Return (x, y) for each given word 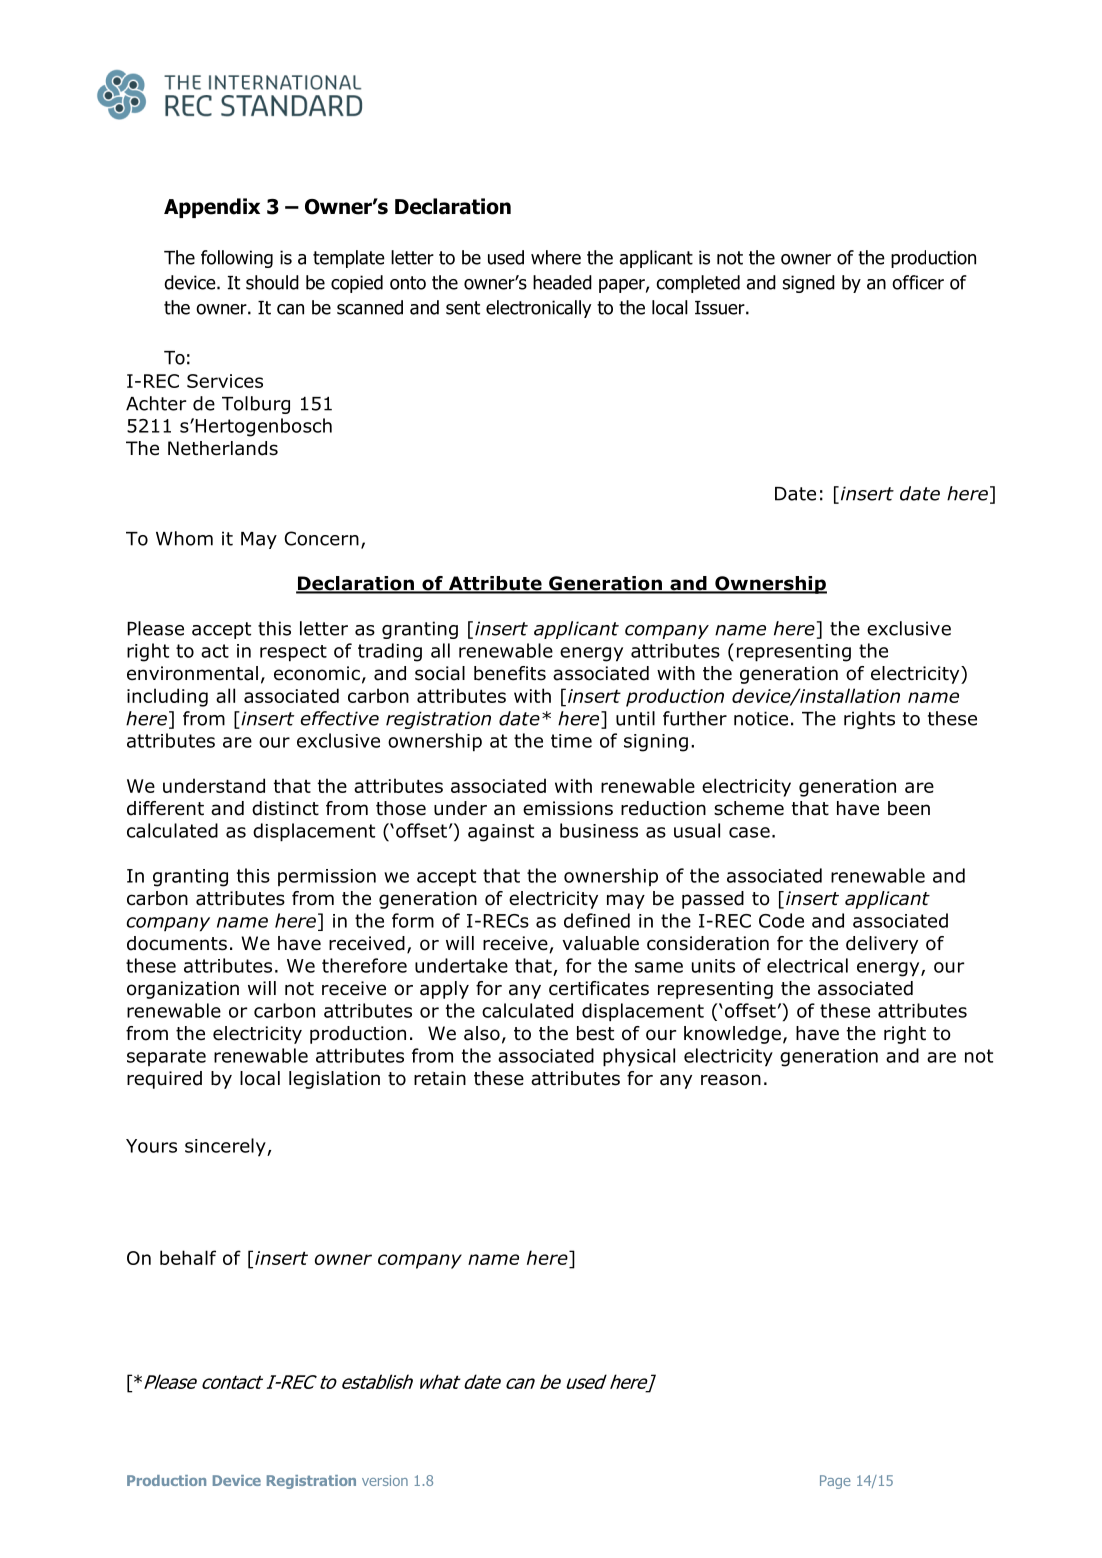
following (237, 259)
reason (731, 1080)
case (749, 832)
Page (835, 1482)
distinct (285, 808)
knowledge (732, 1035)
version (385, 1480)
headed (562, 282)
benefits (510, 673)
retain (440, 1078)
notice (761, 718)
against (501, 833)
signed (809, 284)
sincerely (226, 1147)
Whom (184, 538)
